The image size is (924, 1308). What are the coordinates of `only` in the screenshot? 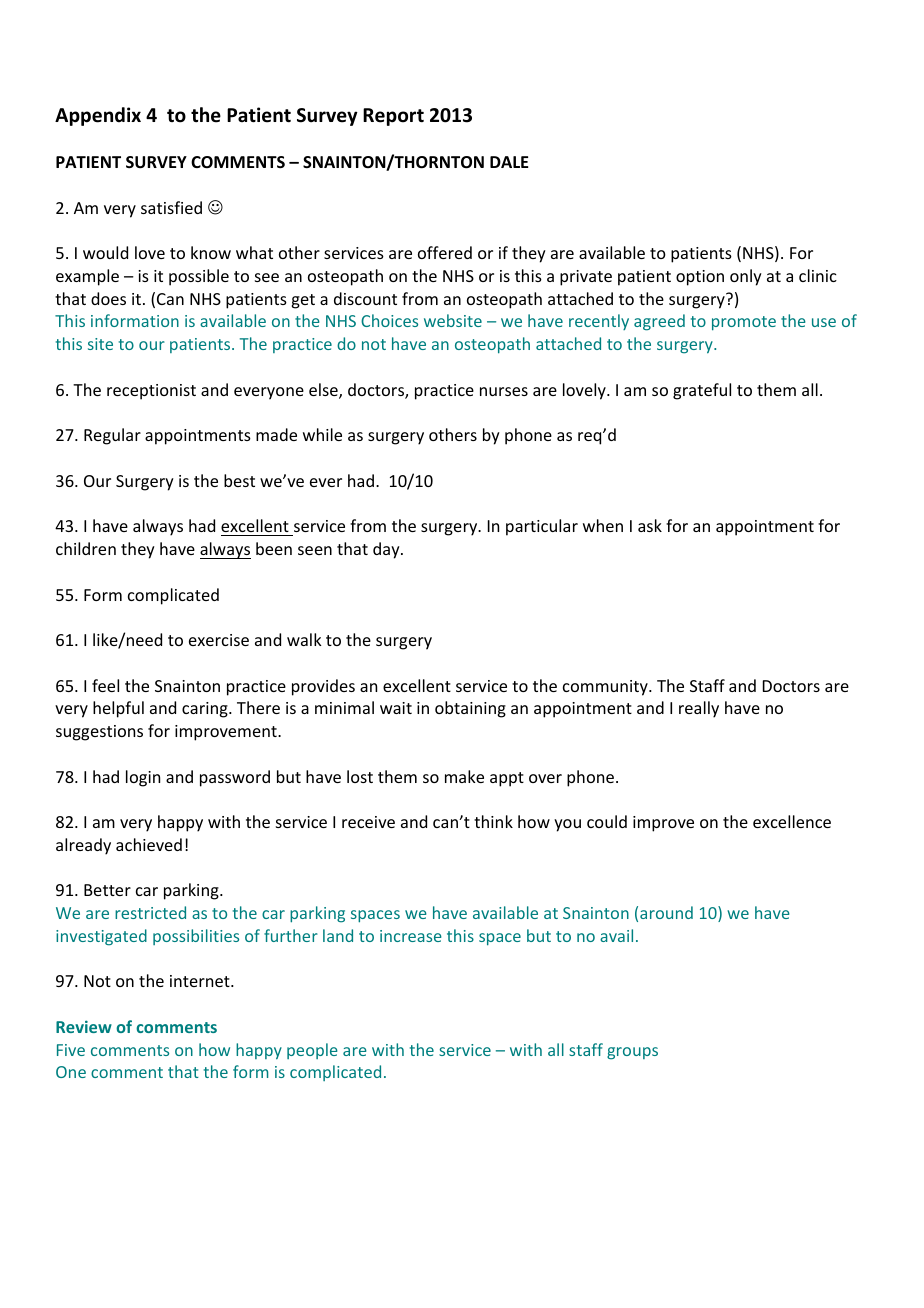 It's located at (746, 277).
